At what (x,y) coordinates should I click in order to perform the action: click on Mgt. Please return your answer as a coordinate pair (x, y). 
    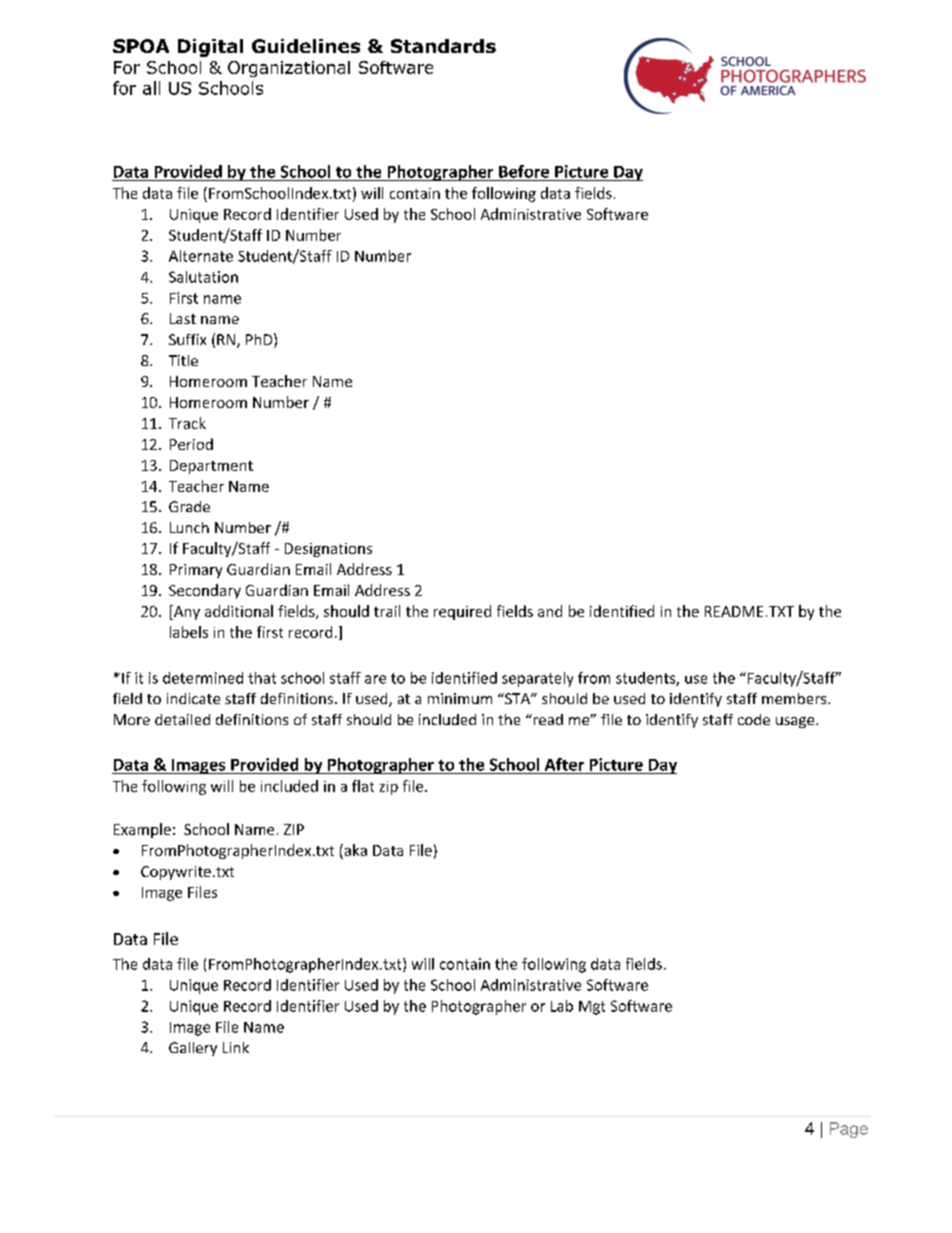
    Looking at the image, I should click on (592, 1008).
